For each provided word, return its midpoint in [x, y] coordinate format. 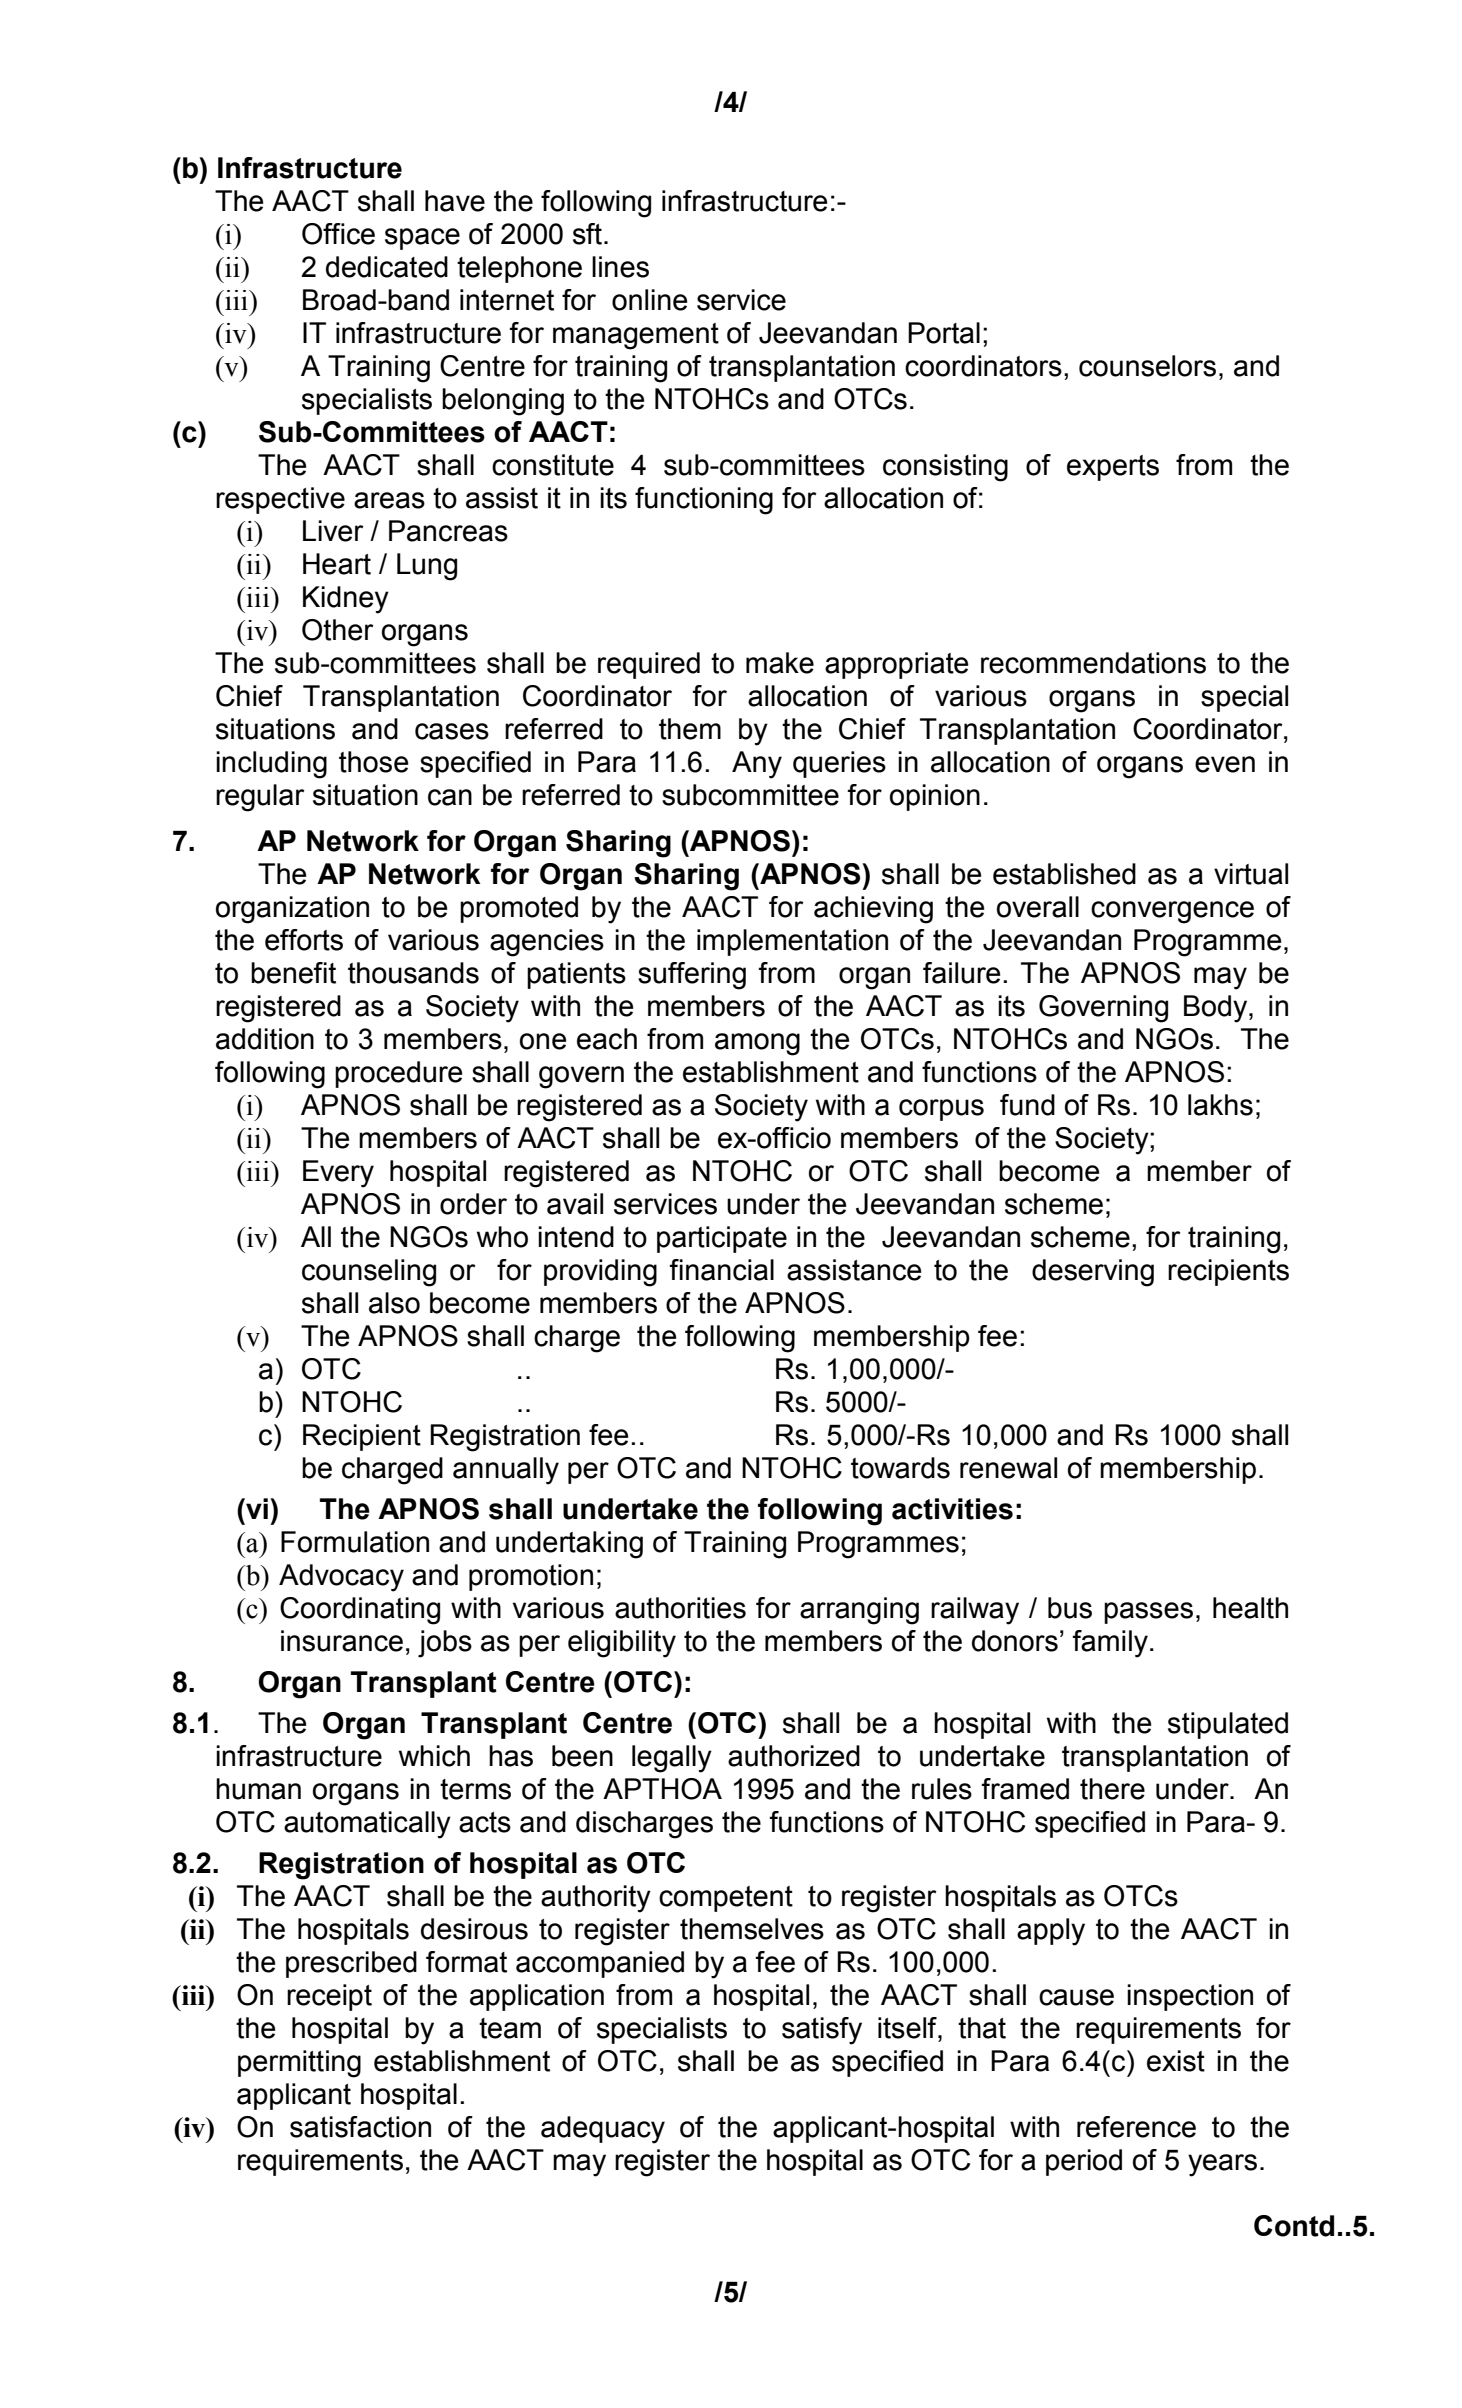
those [373, 762]
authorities [680, 1608]
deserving [1093, 1273]
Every [338, 1174]
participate [722, 1239]
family [1110, 1644]
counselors [1147, 366]
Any [757, 765]
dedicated [387, 267]
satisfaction [360, 2127]
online [649, 300]
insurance [342, 1641]
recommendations [1093, 663]
